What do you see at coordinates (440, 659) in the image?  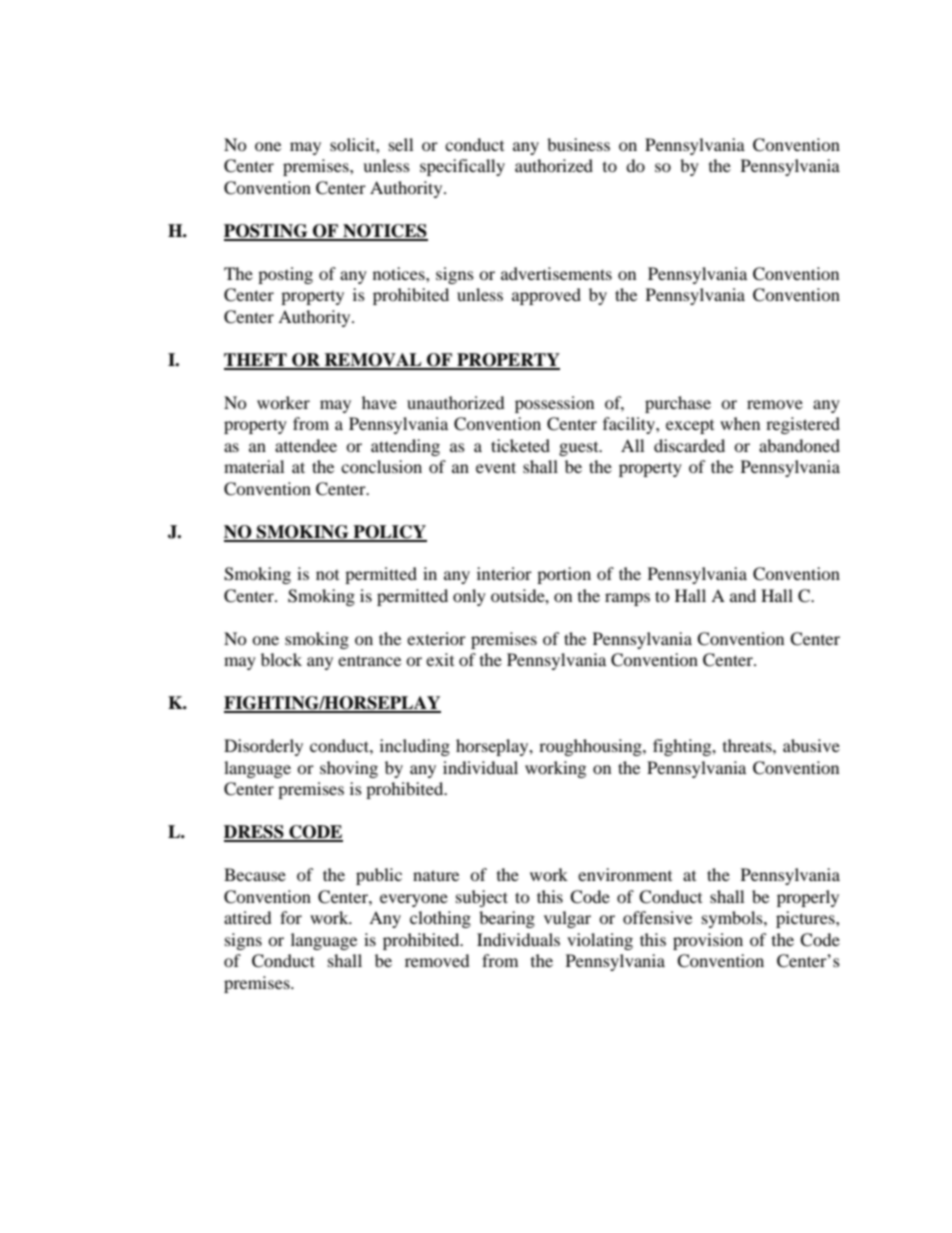 I see `exit` at bounding box center [440, 659].
